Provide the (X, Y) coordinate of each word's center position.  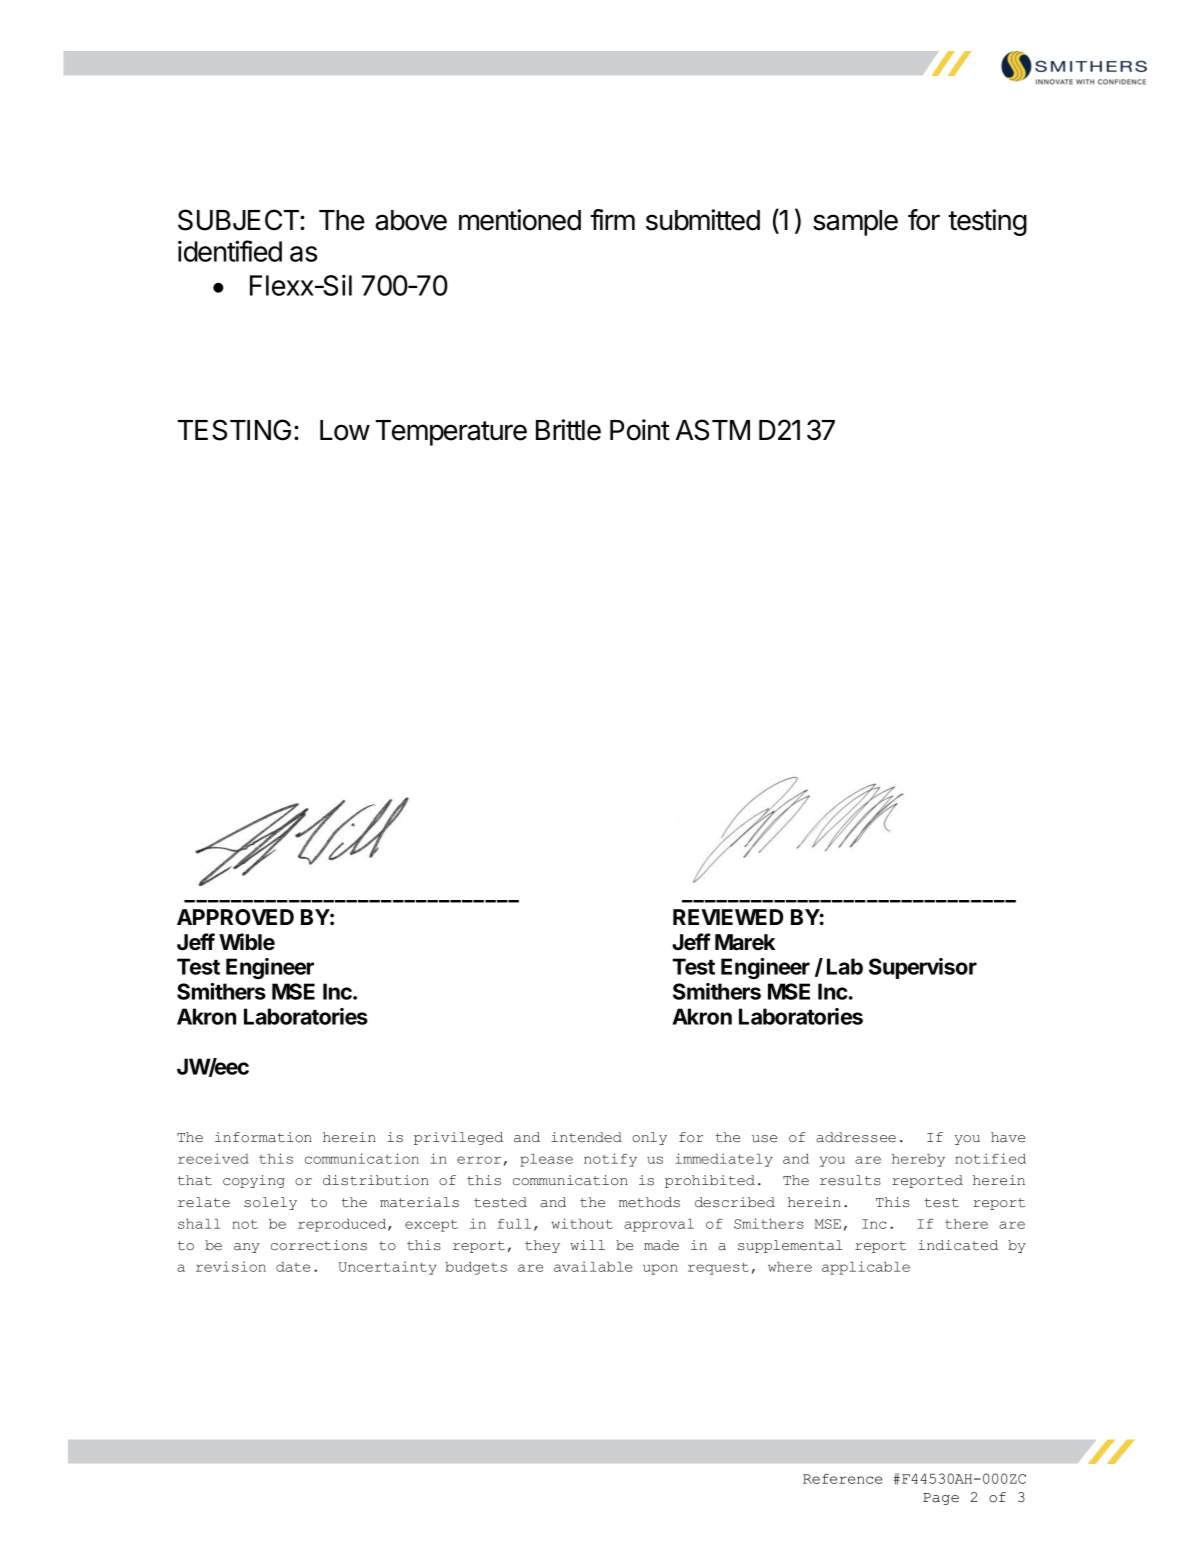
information (263, 1137)
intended (586, 1137)
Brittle (568, 430)
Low (345, 430)
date (293, 1267)
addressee (856, 1137)
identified (230, 251)
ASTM (713, 430)
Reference (842, 1479)
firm (612, 219)
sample (855, 223)
